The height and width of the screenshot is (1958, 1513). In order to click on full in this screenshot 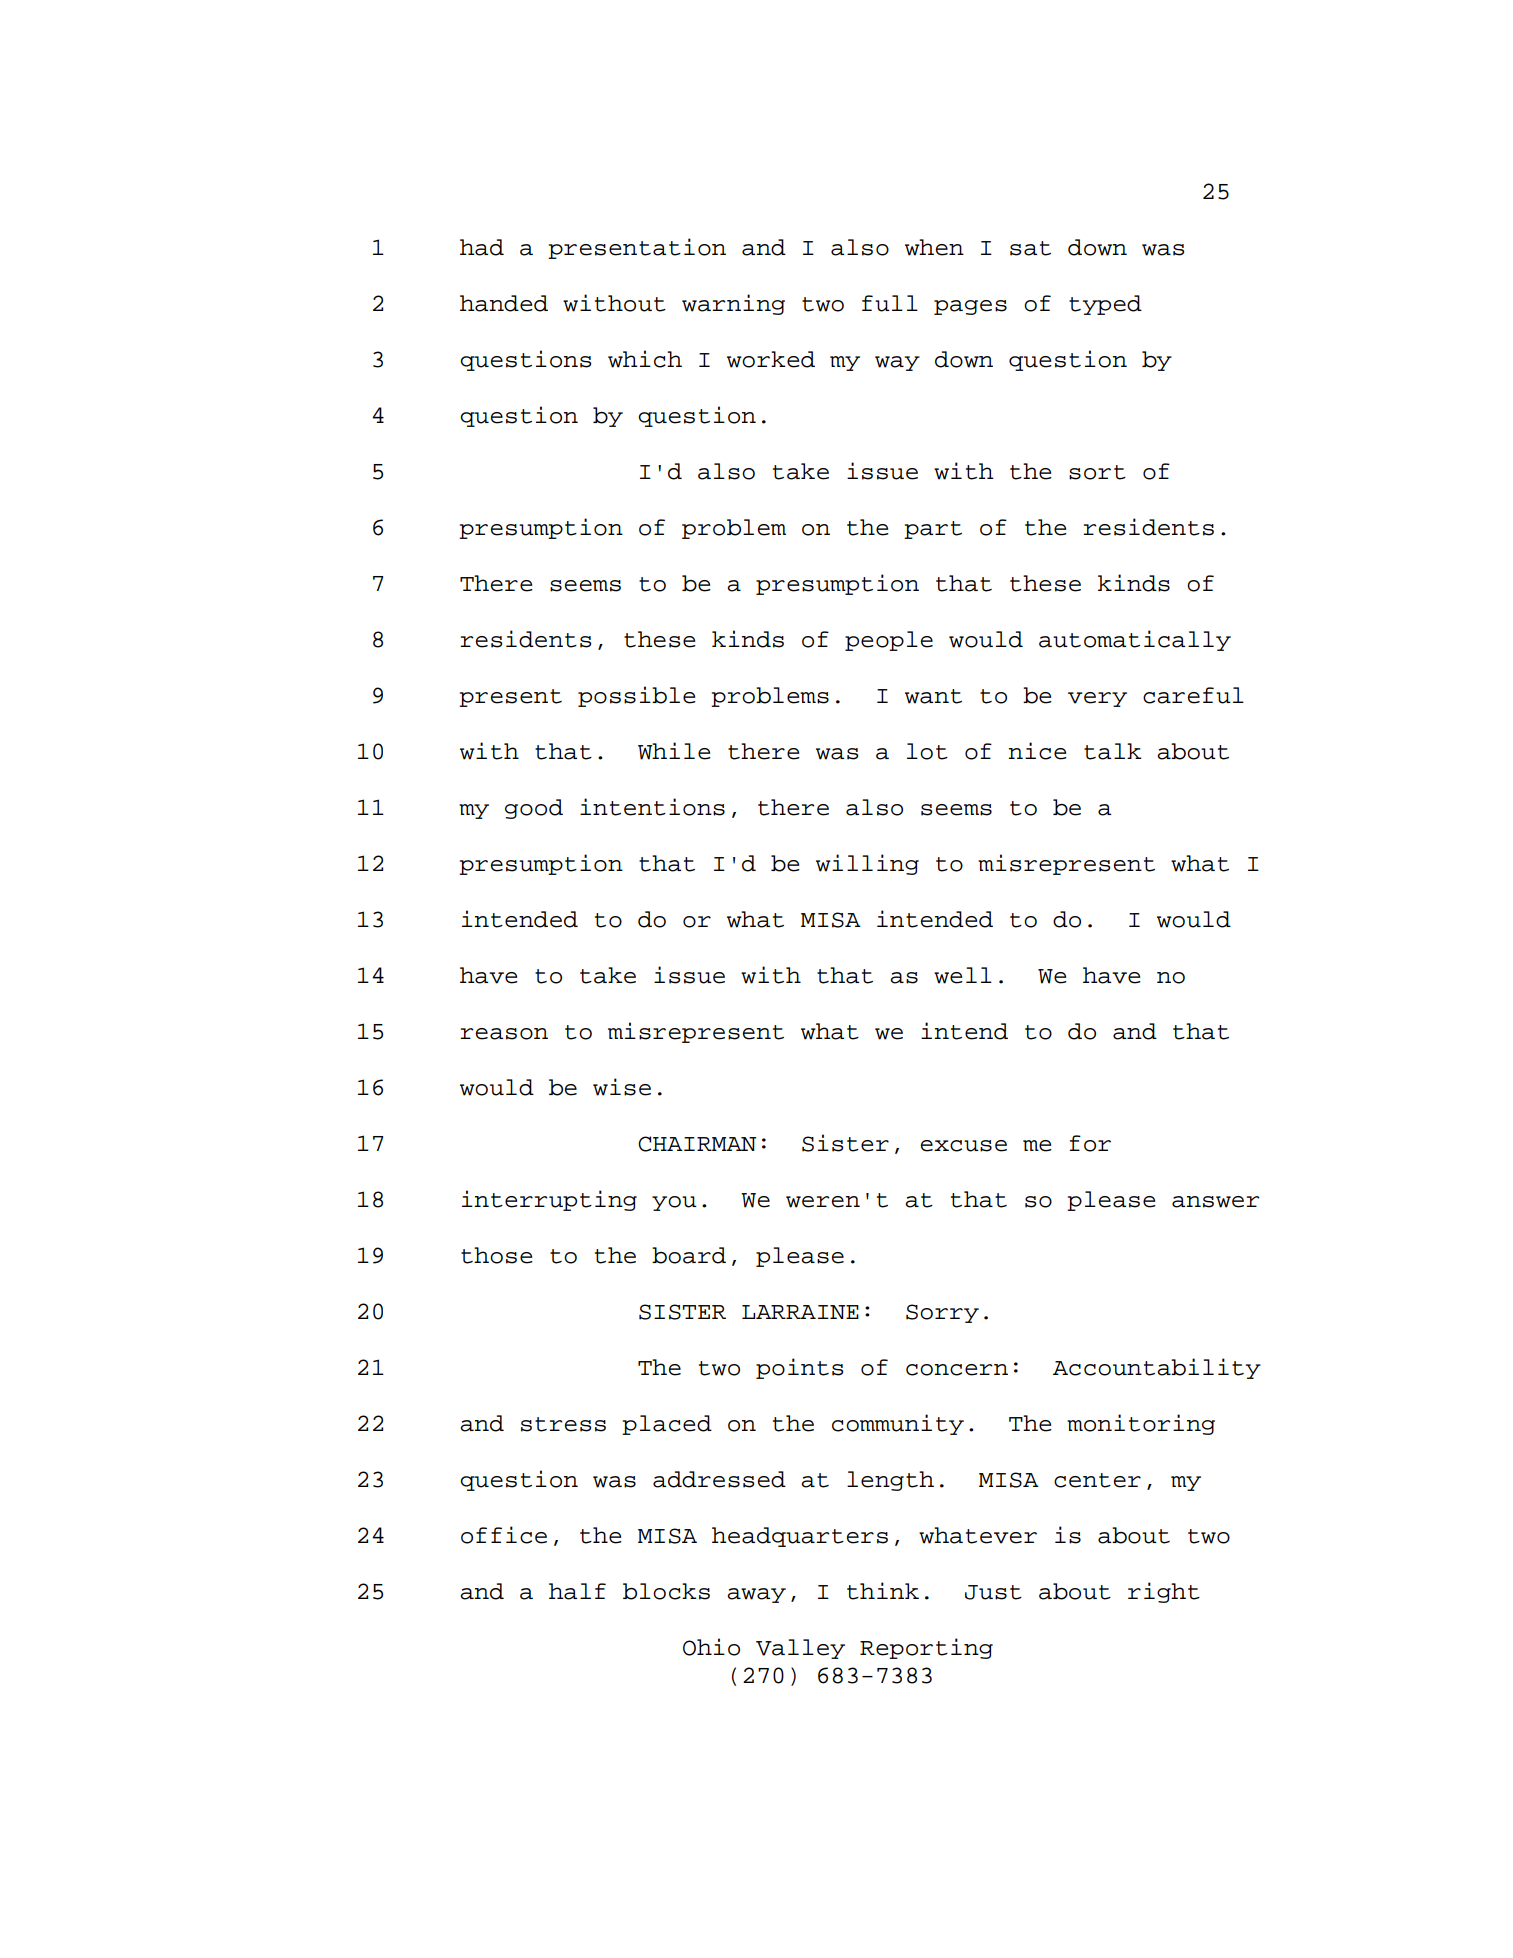, I will do `click(890, 303)`.
